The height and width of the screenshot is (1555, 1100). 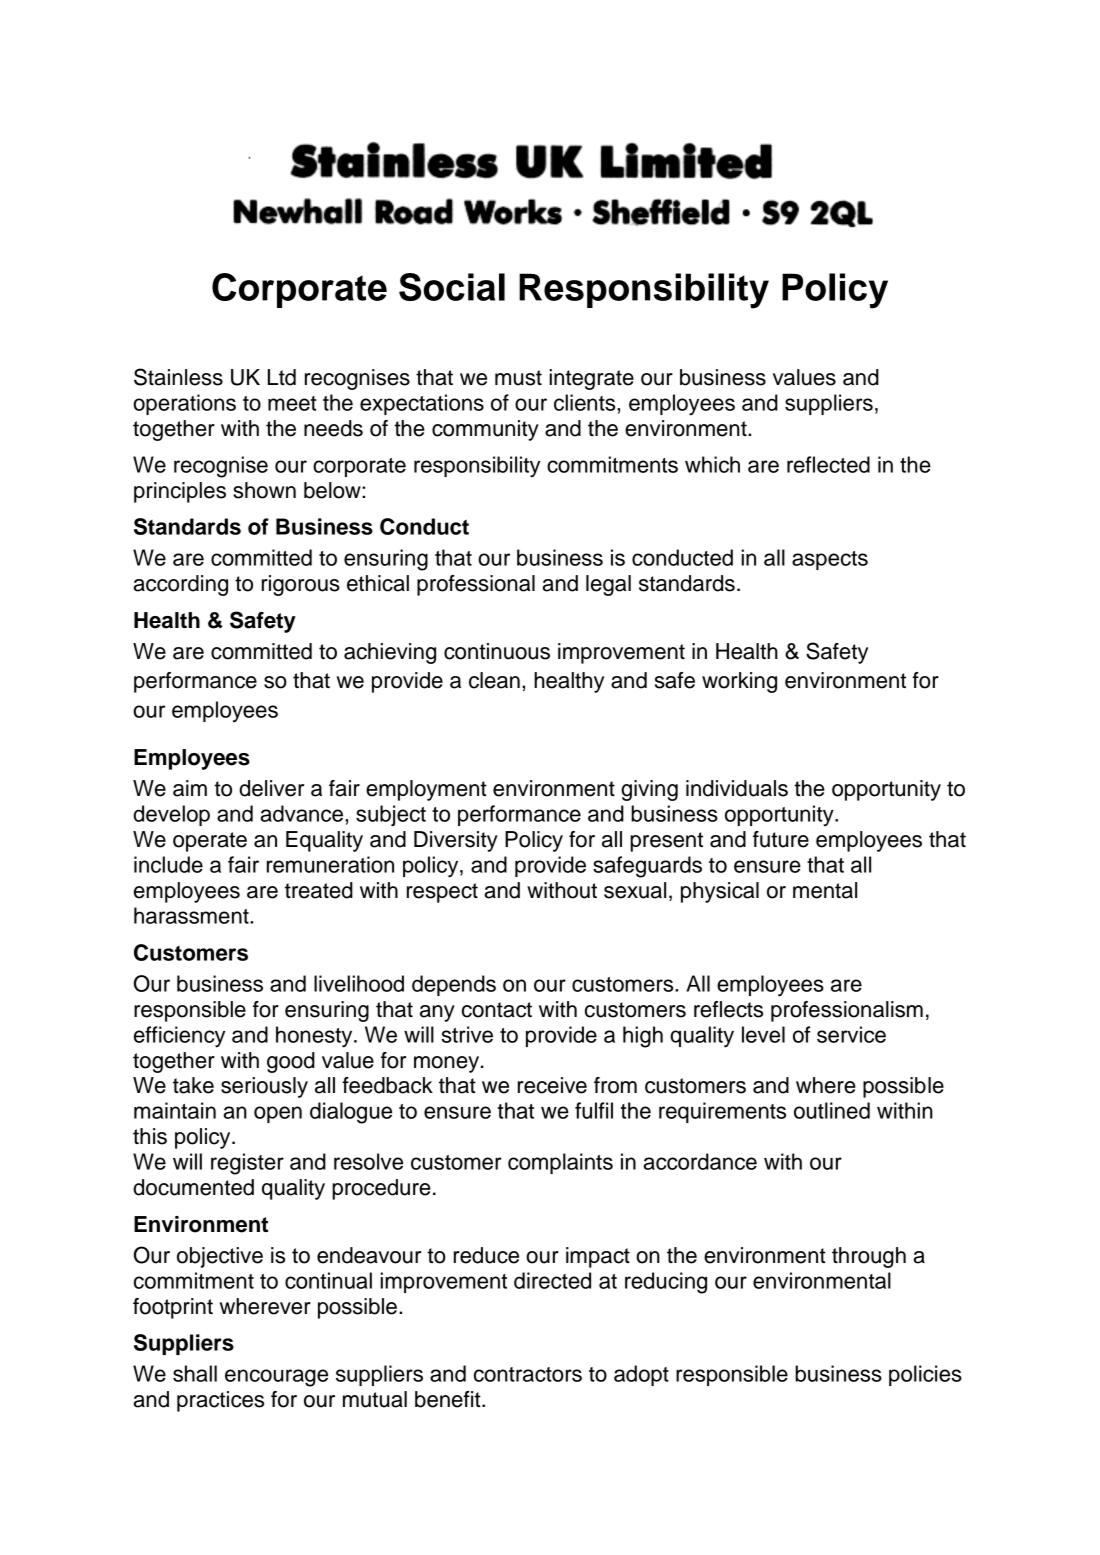 What do you see at coordinates (925, 1375) in the screenshot?
I see `policies` at bounding box center [925, 1375].
